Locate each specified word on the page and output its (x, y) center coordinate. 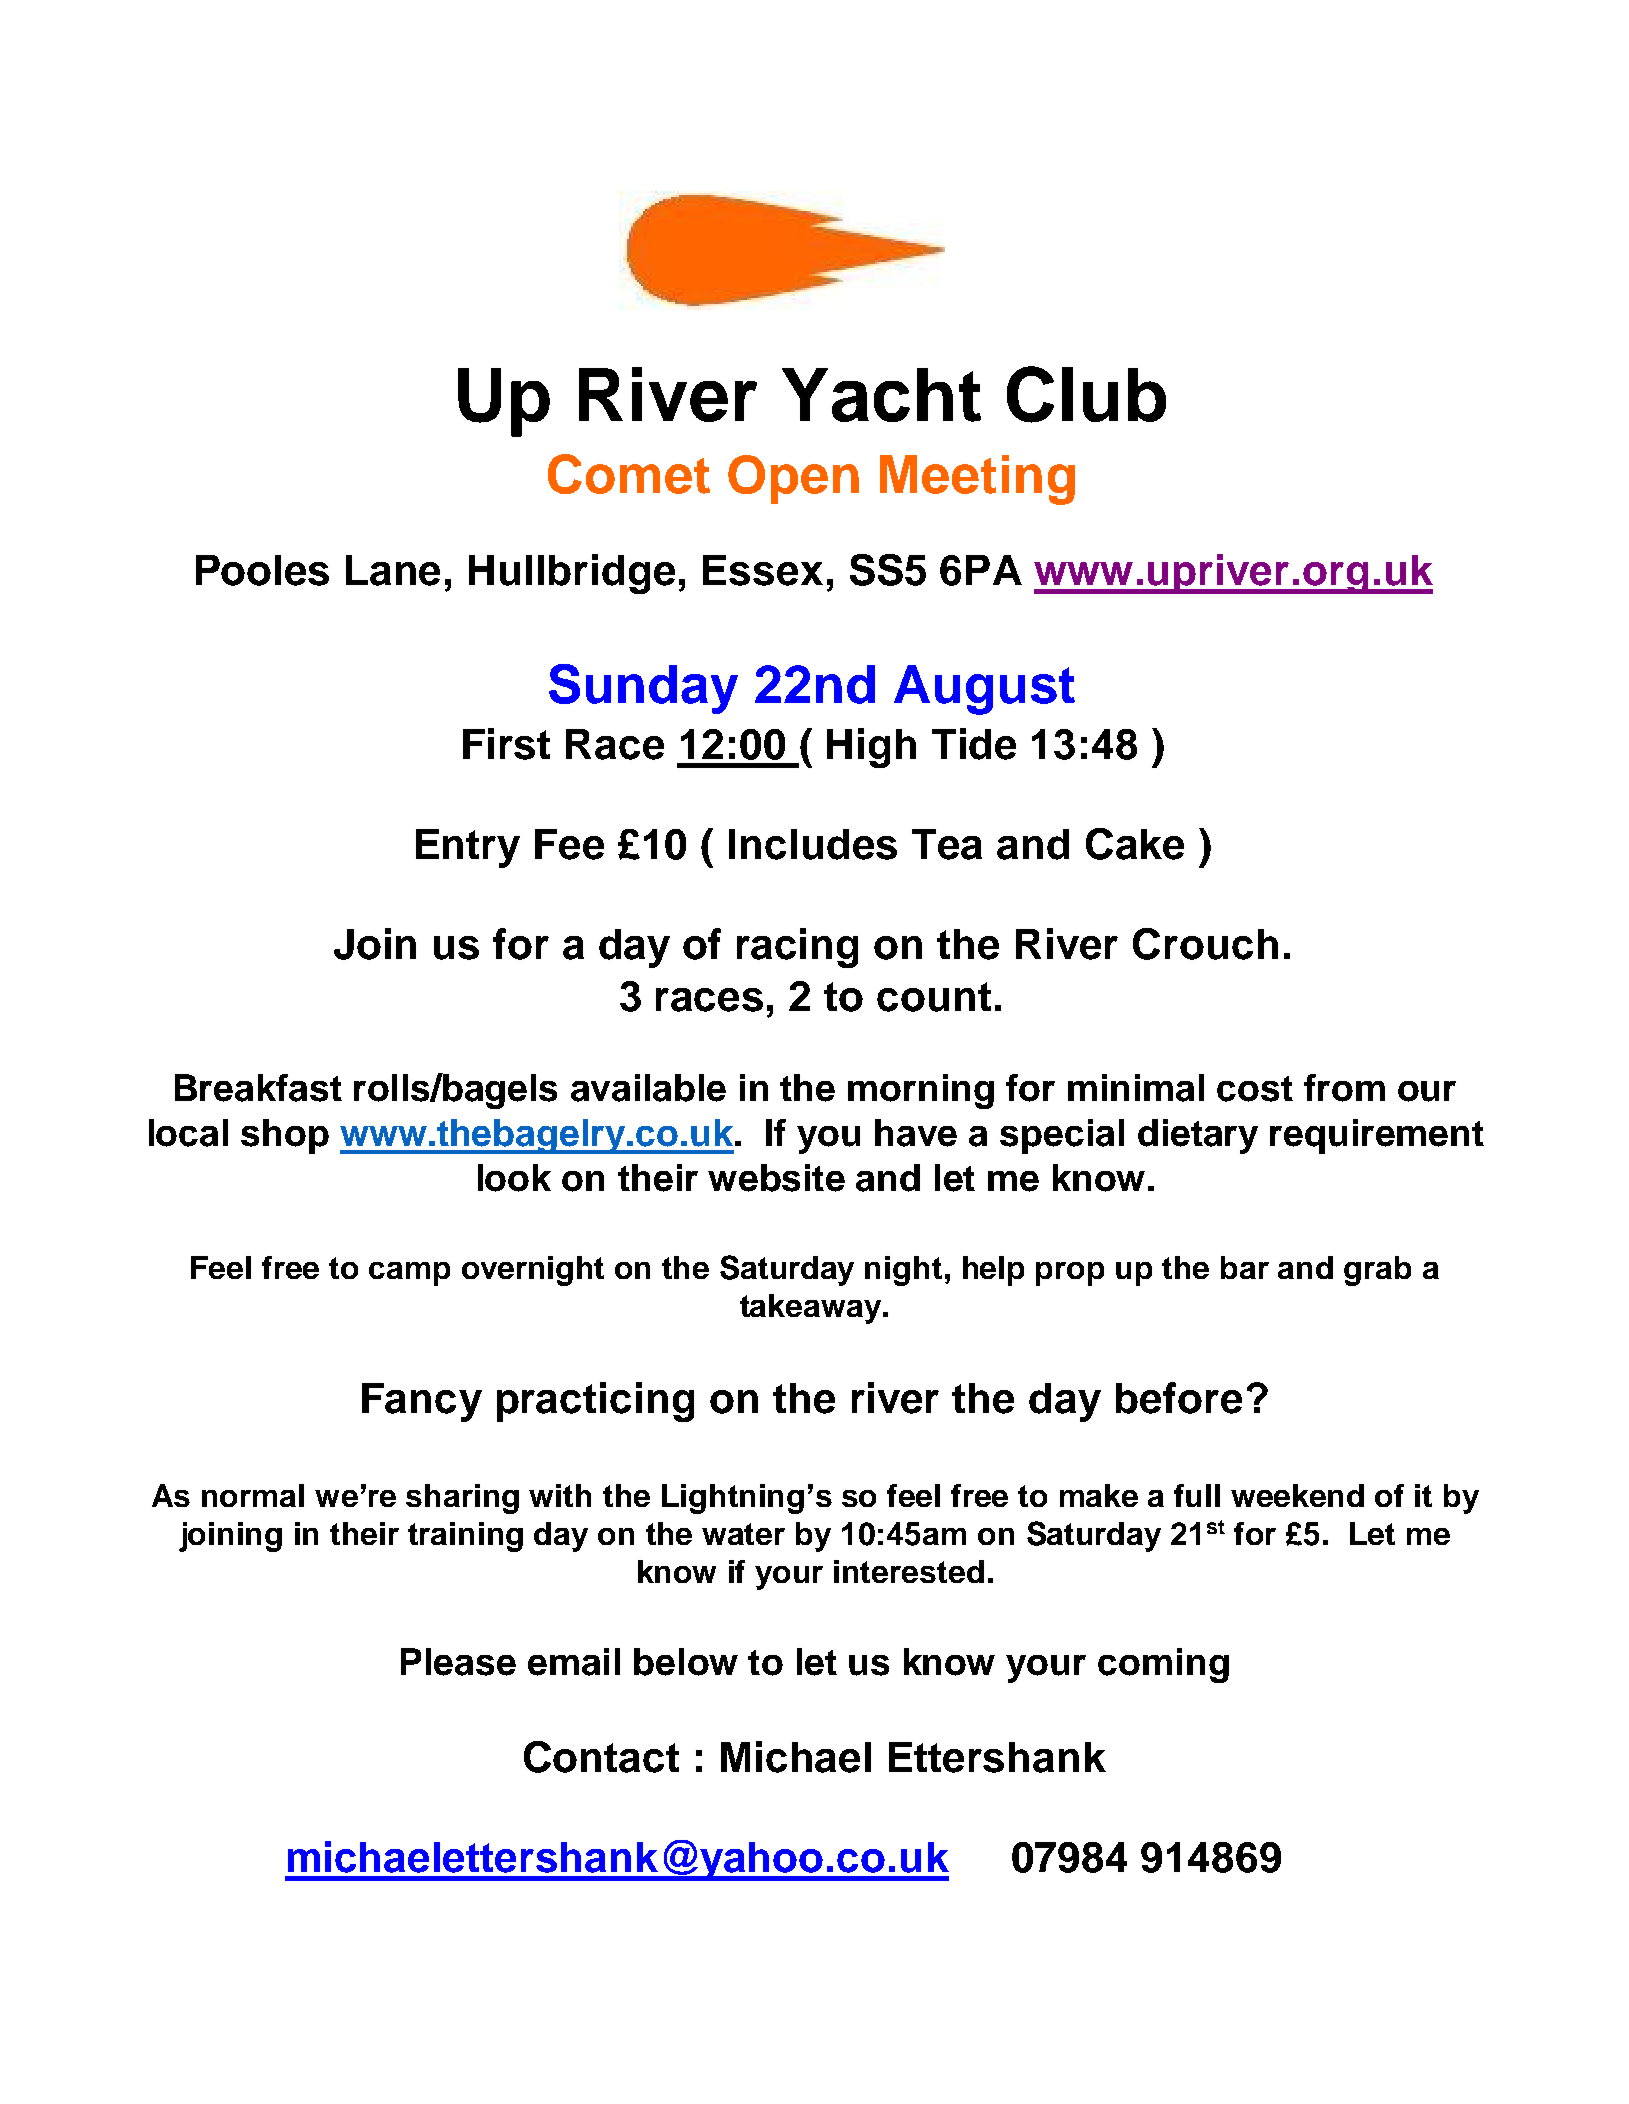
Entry (468, 848)
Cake (1135, 844)
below (686, 1662)
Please (458, 1662)
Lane (393, 570)
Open (793, 479)
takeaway (812, 1309)
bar (1245, 1267)
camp (409, 1274)
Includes (813, 844)
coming (1163, 1665)
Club (1086, 394)
